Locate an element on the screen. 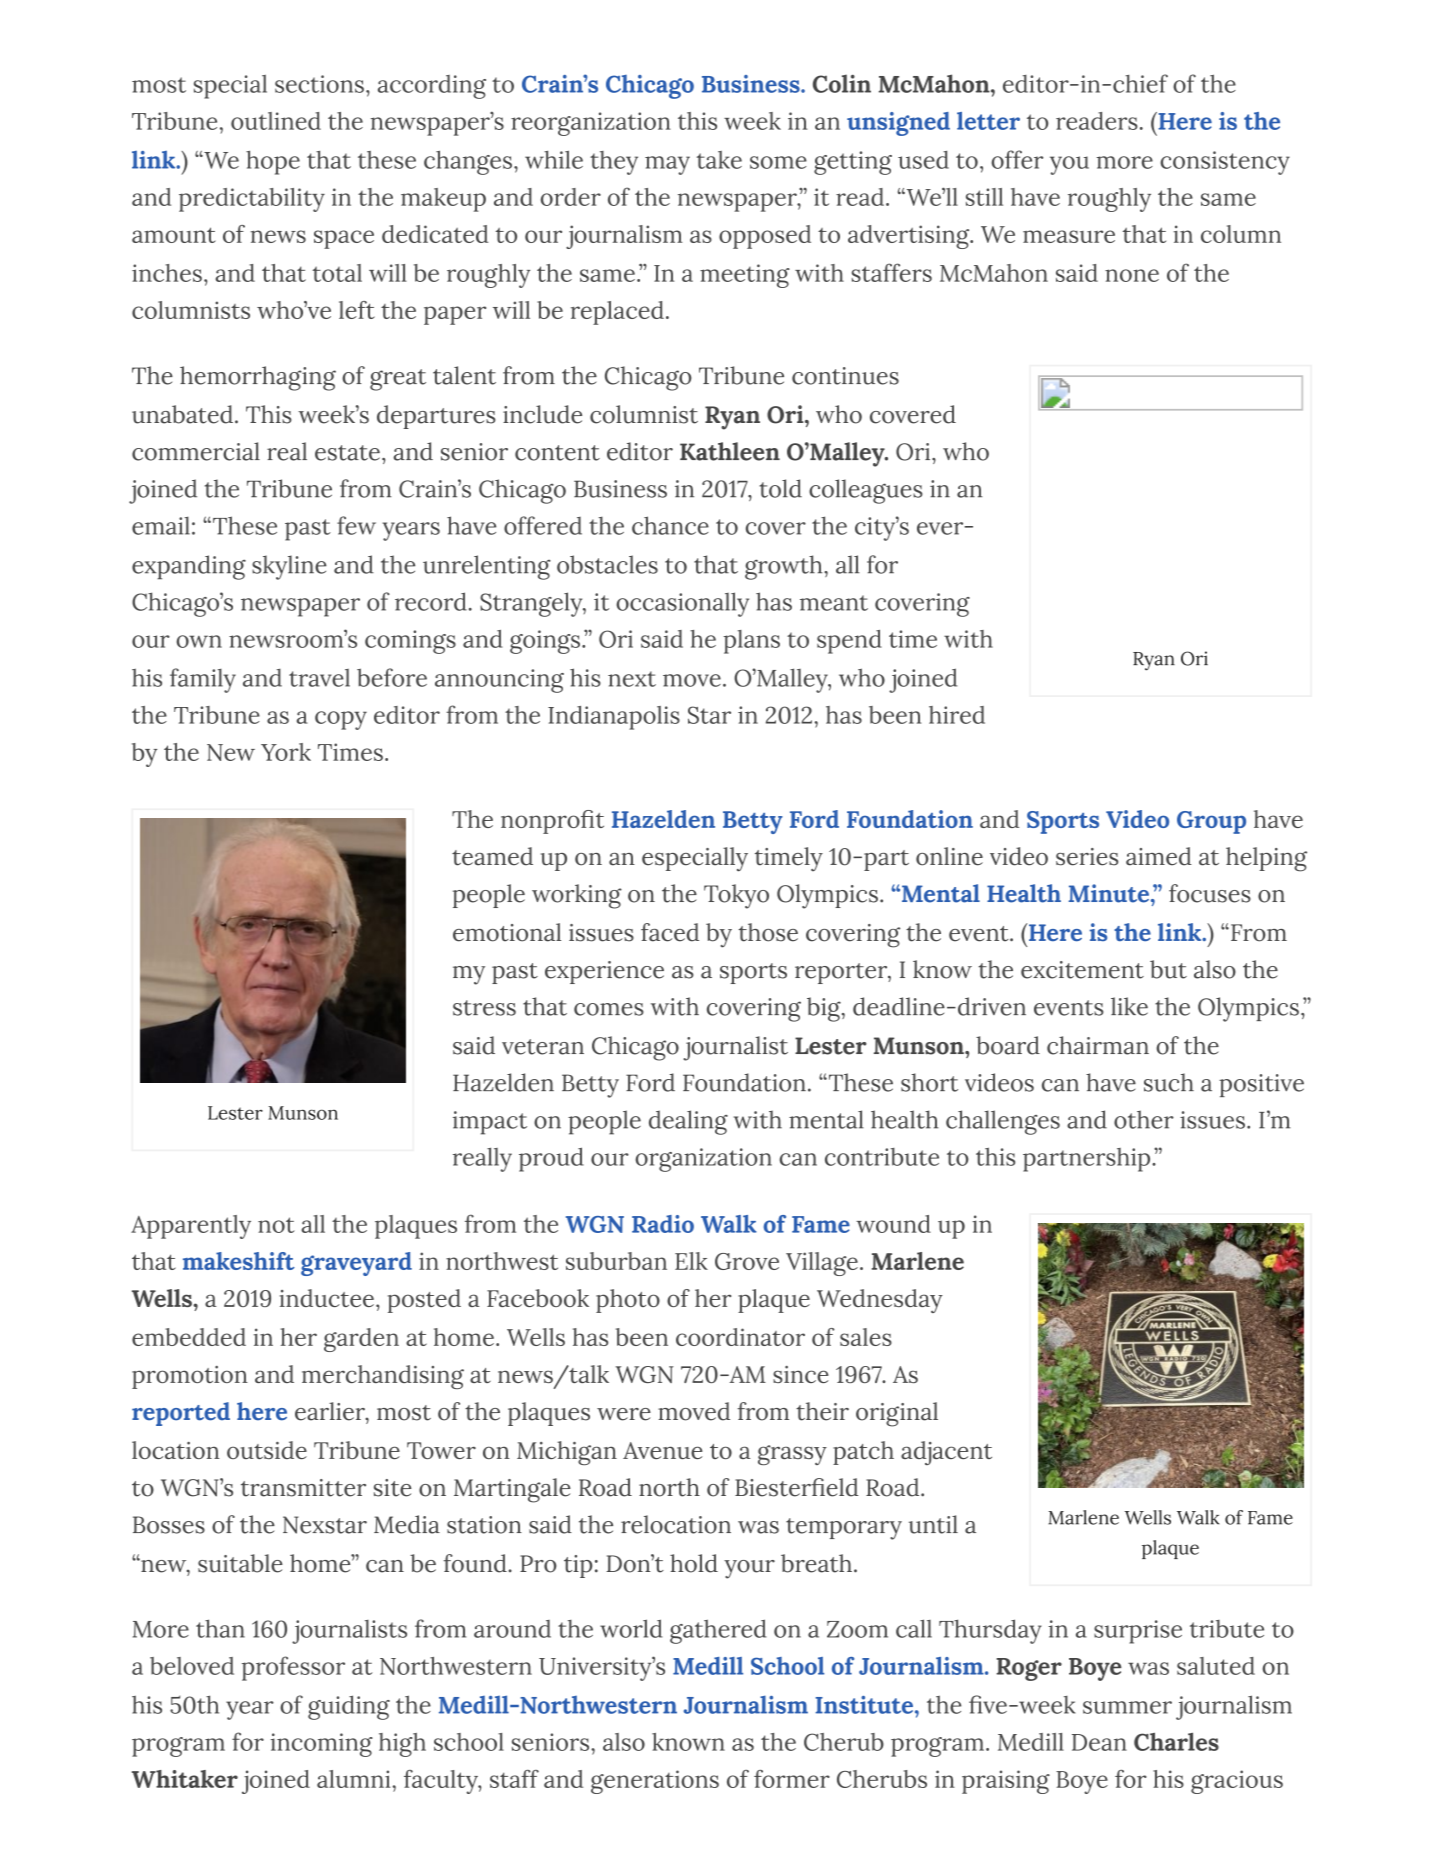 The height and width of the screenshot is (1865, 1441). garden is located at coordinates (361, 1340).
